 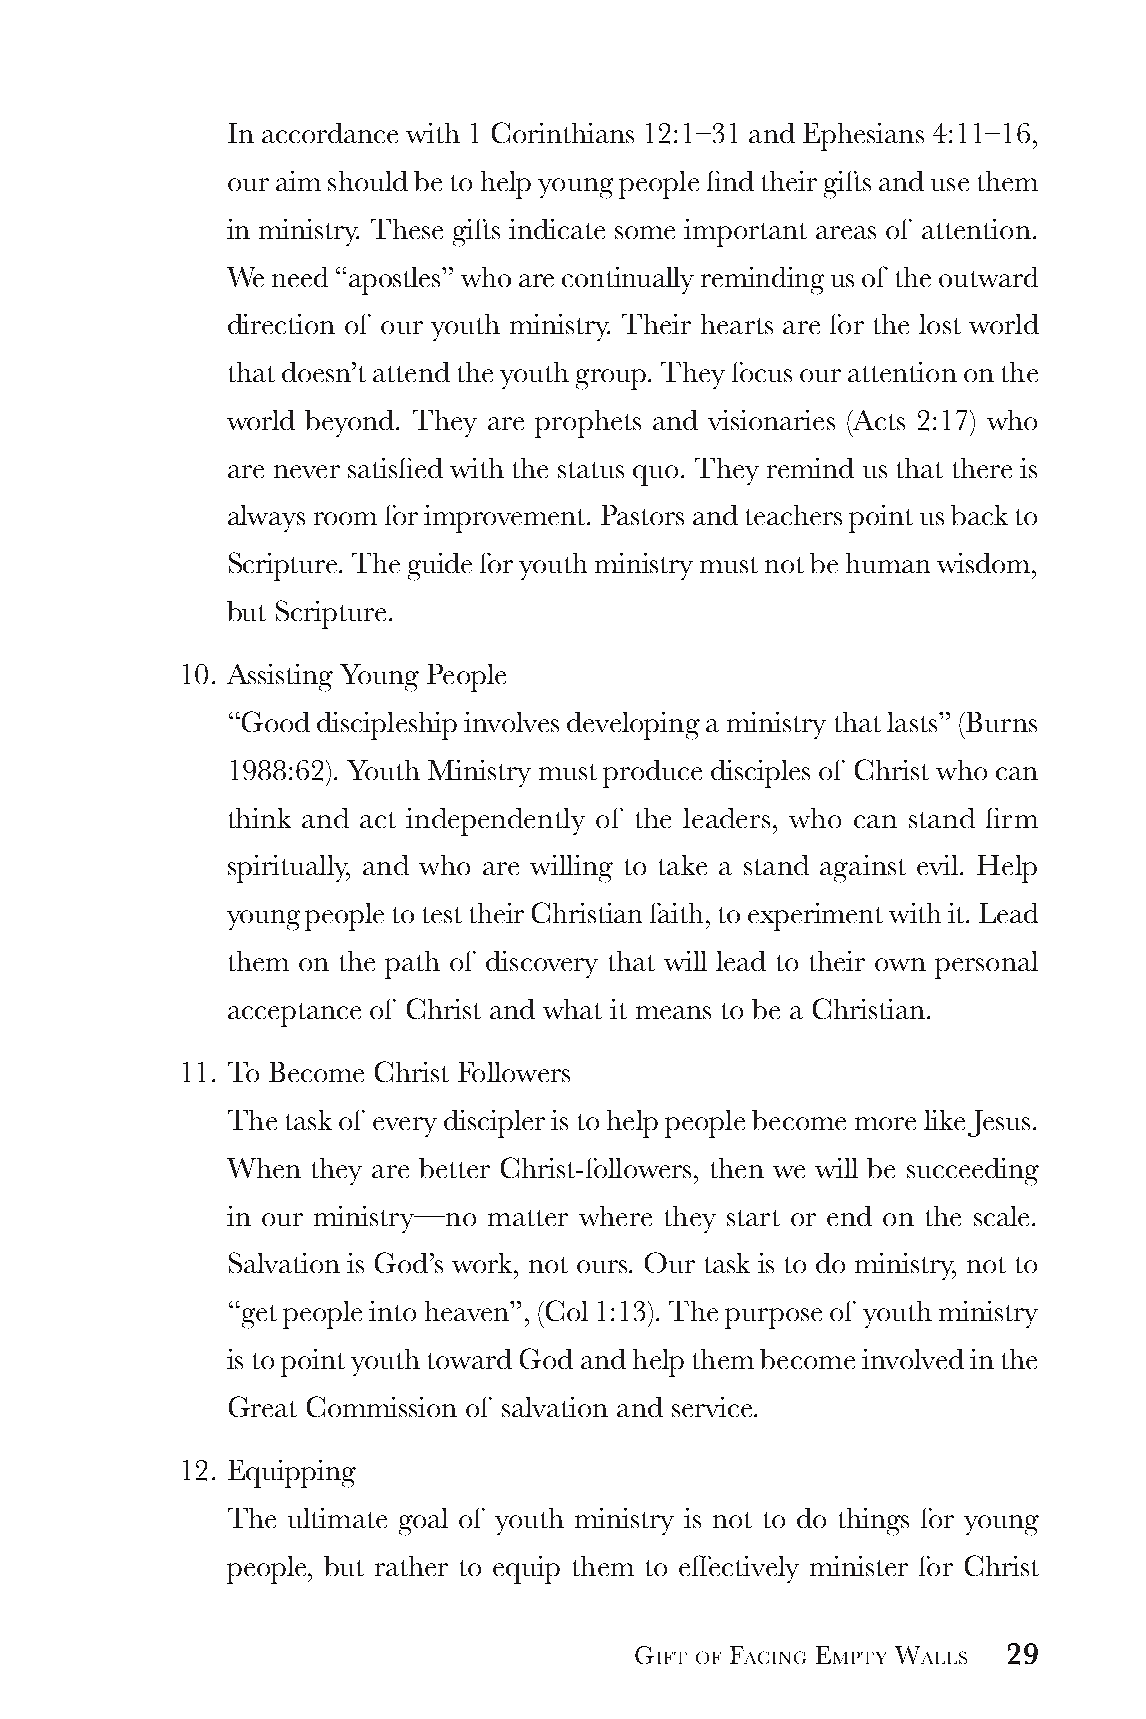 What do you see at coordinates (633, 726) in the screenshot?
I see `developing` at bounding box center [633, 726].
